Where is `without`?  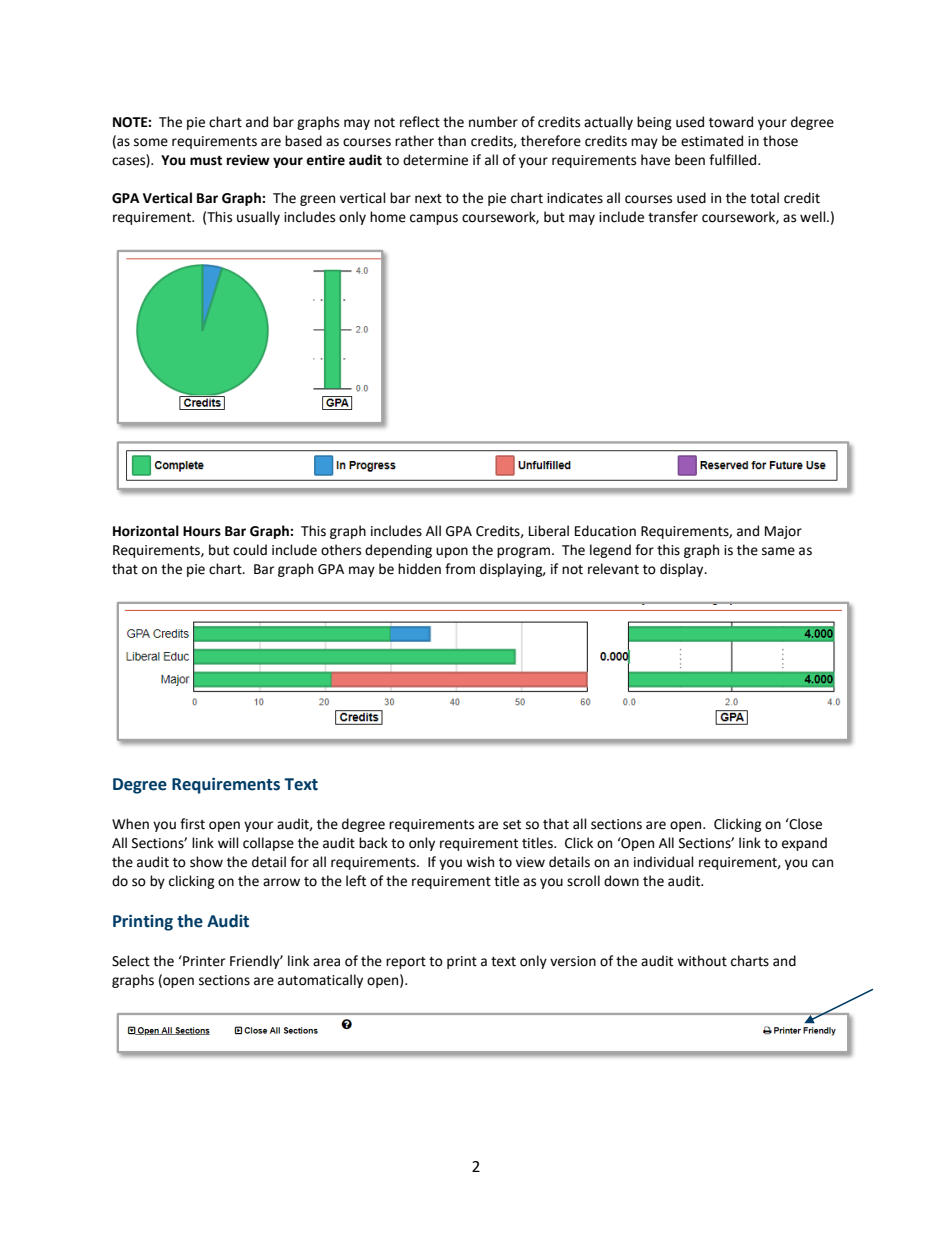 without is located at coordinates (702, 961).
